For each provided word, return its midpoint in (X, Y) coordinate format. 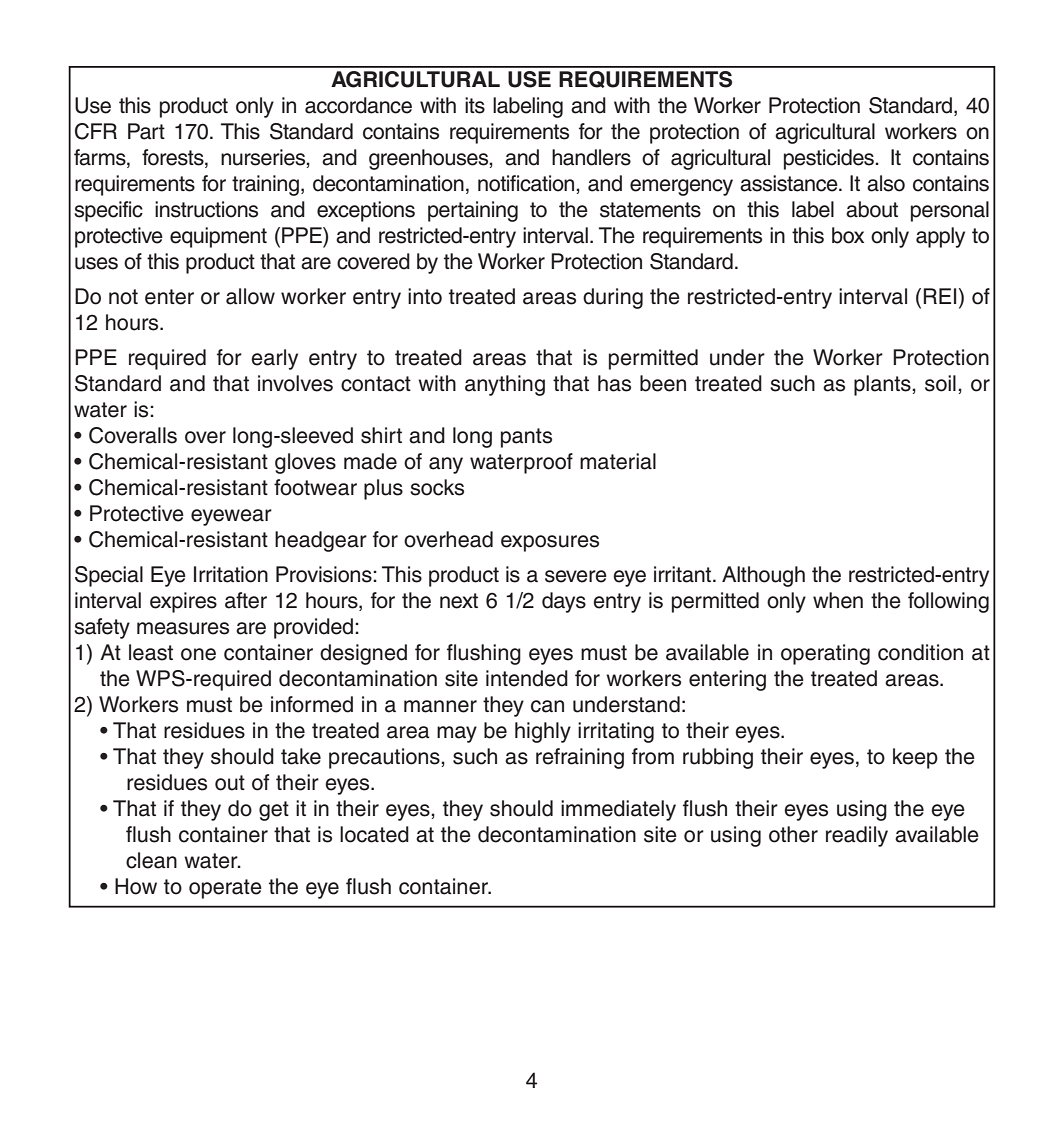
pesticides (830, 159)
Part (146, 131)
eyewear (231, 517)
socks (437, 487)
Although (763, 576)
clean (151, 860)
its (475, 105)
